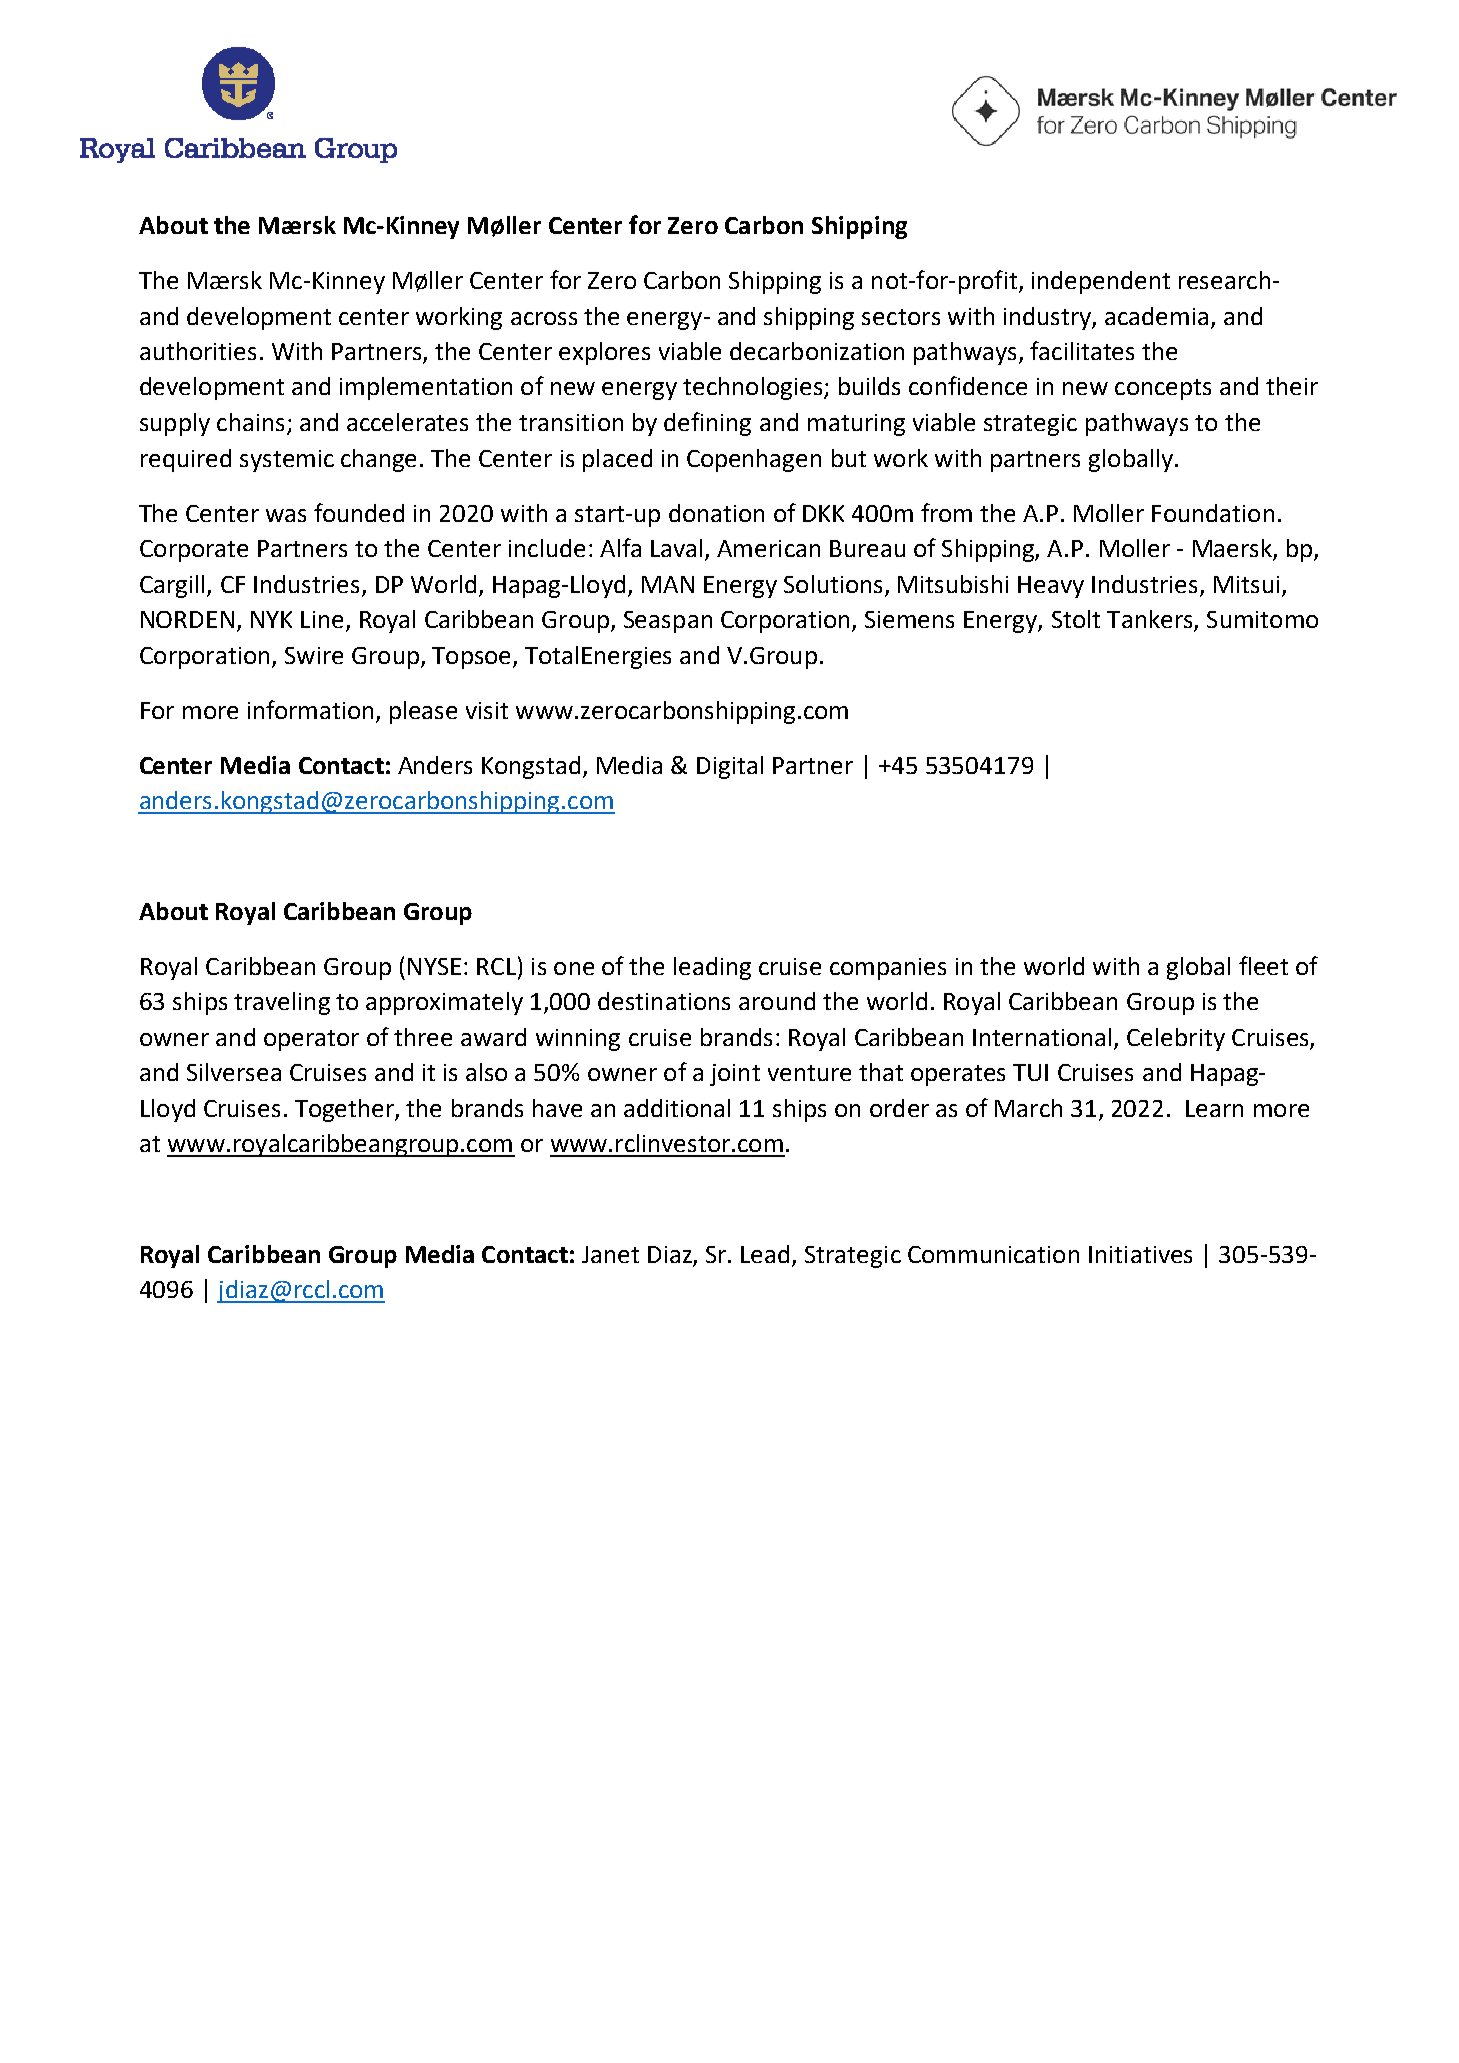 This screenshot has height=2063, width=1459. I want to click on American, so click(768, 548).
